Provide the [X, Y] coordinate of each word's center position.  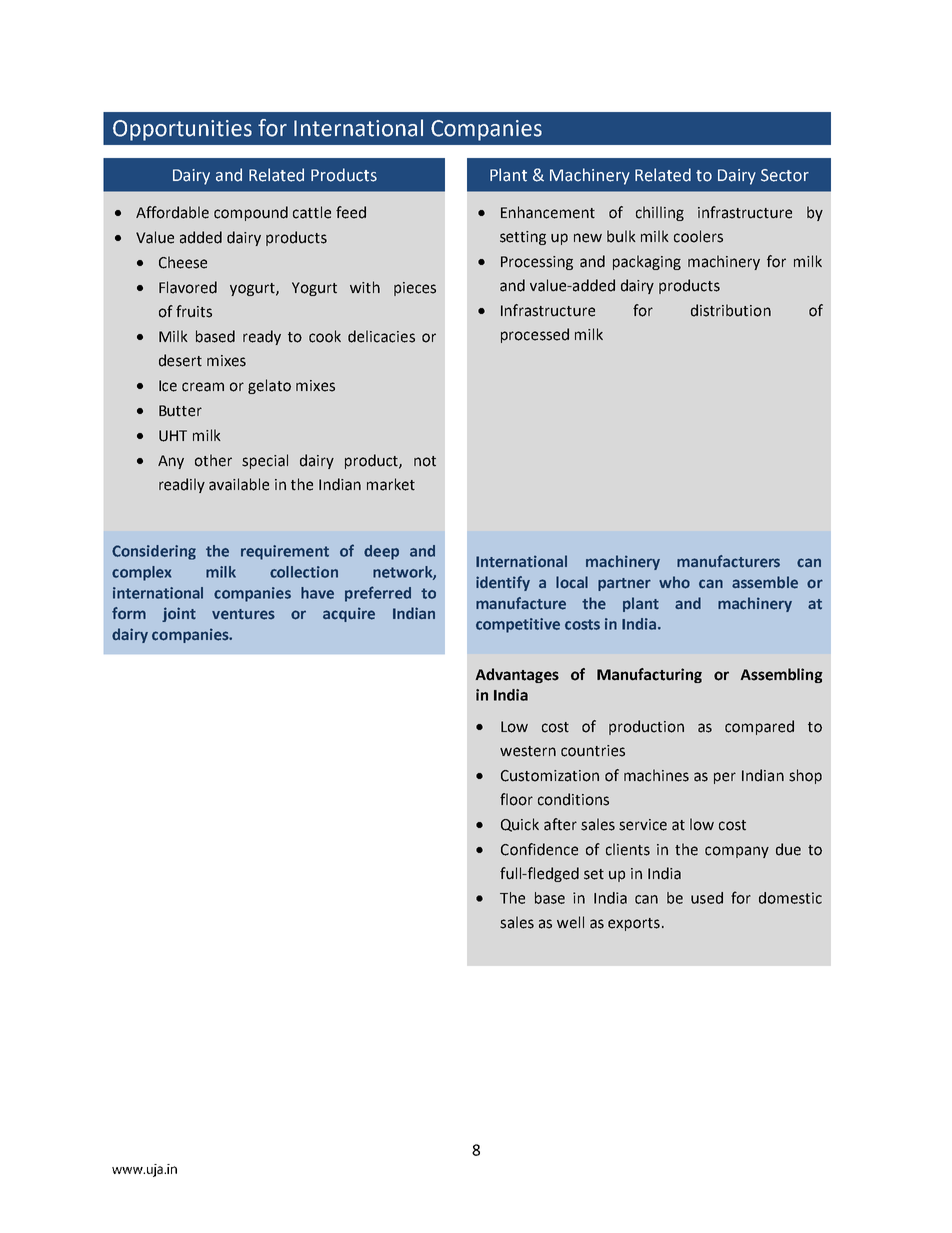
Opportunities [182, 130]
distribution [731, 310]
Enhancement [548, 212]
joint [179, 614]
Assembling [781, 675]
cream [203, 387]
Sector [785, 175]
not [425, 461]
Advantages [517, 675]
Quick [520, 825]
